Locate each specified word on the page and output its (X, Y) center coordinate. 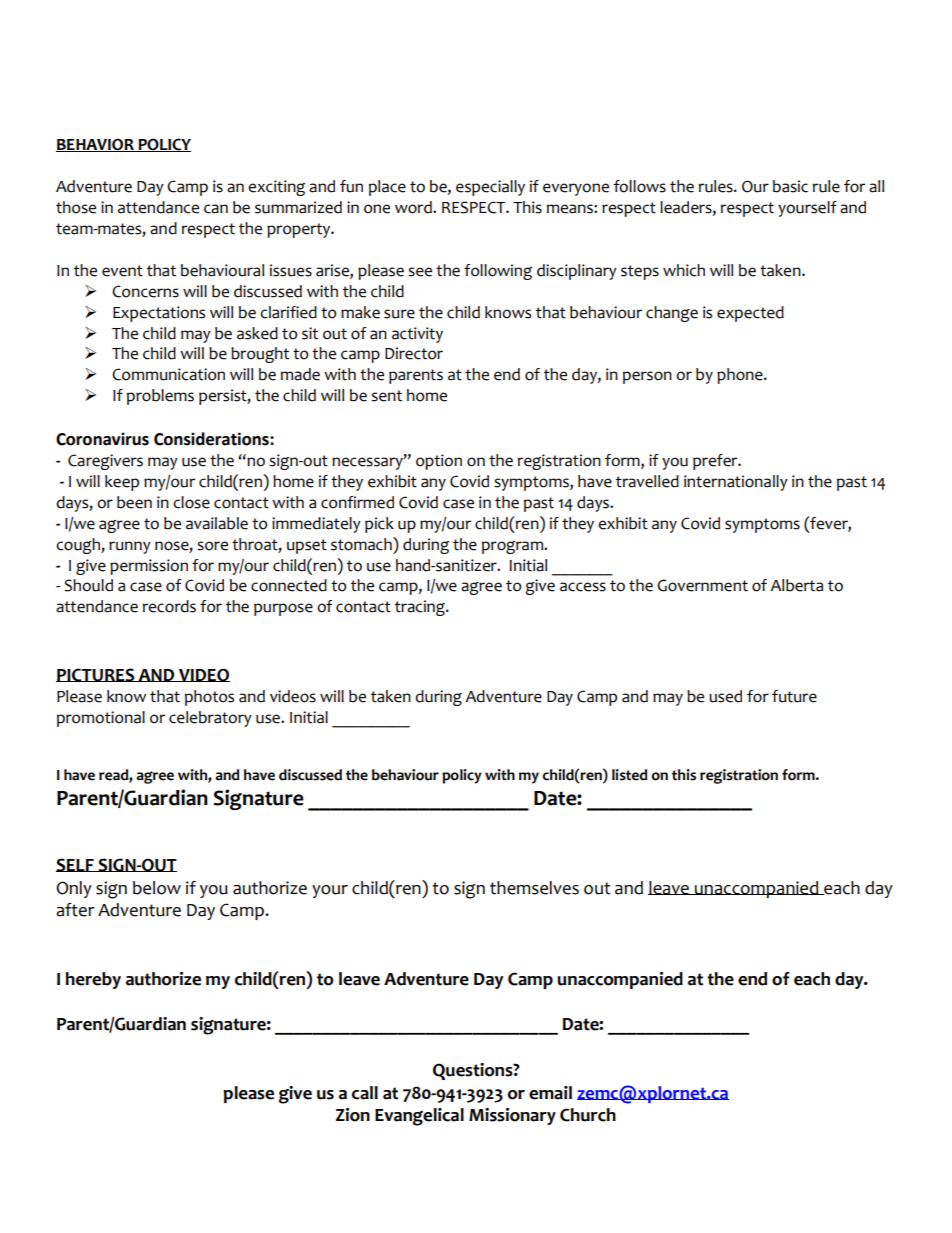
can (216, 209)
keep (122, 483)
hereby (93, 980)
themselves (534, 888)
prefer (716, 462)
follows (639, 186)
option (439, 462)
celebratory (210, 719)
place (387, 188)
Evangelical (419, 1117)
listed (629, 775)
